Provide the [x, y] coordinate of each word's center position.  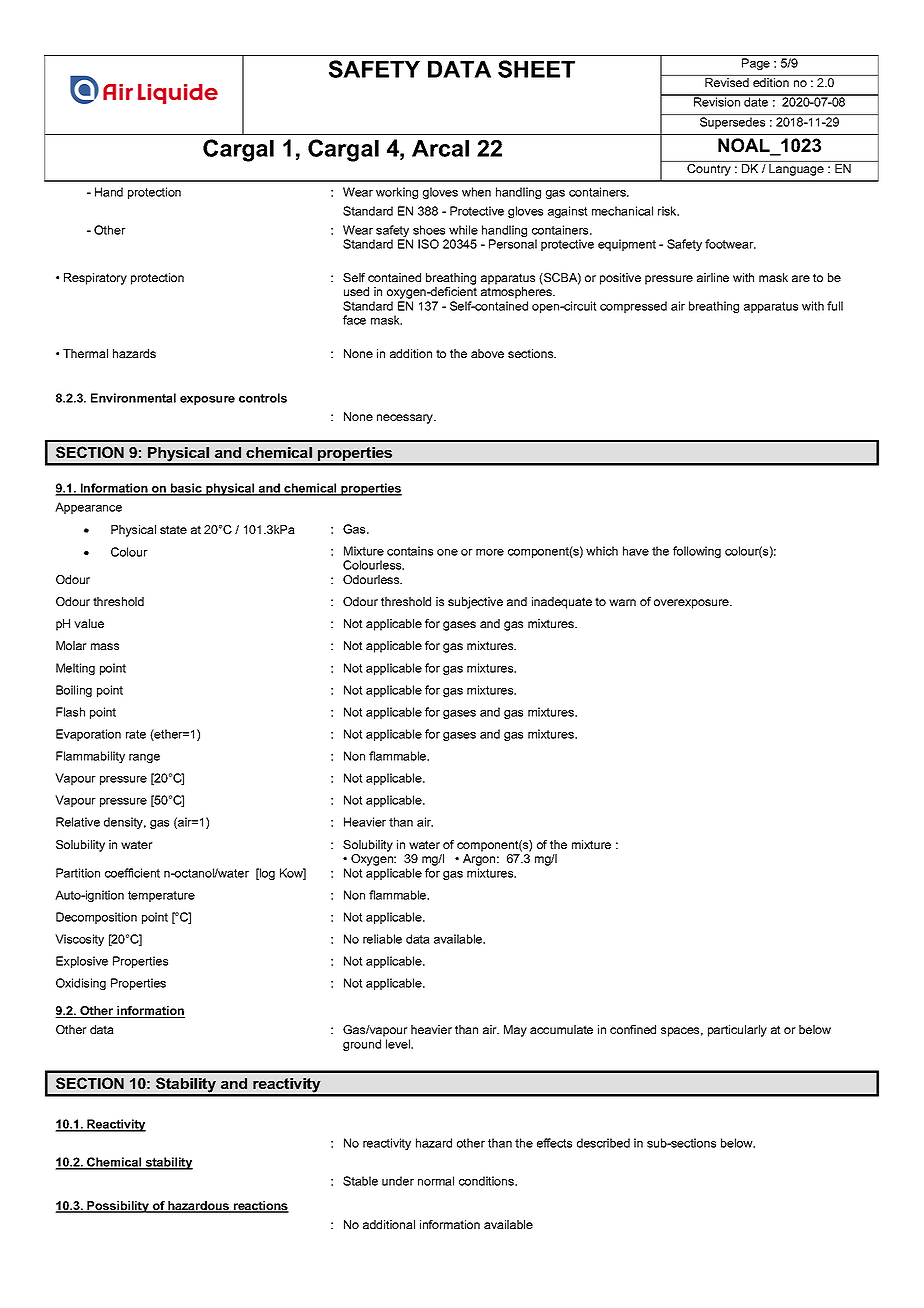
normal [436, 1181]
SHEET [536, 69]
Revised [727, 82]
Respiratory [95, 279]
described [603, 1143]
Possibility [118, 1207]
